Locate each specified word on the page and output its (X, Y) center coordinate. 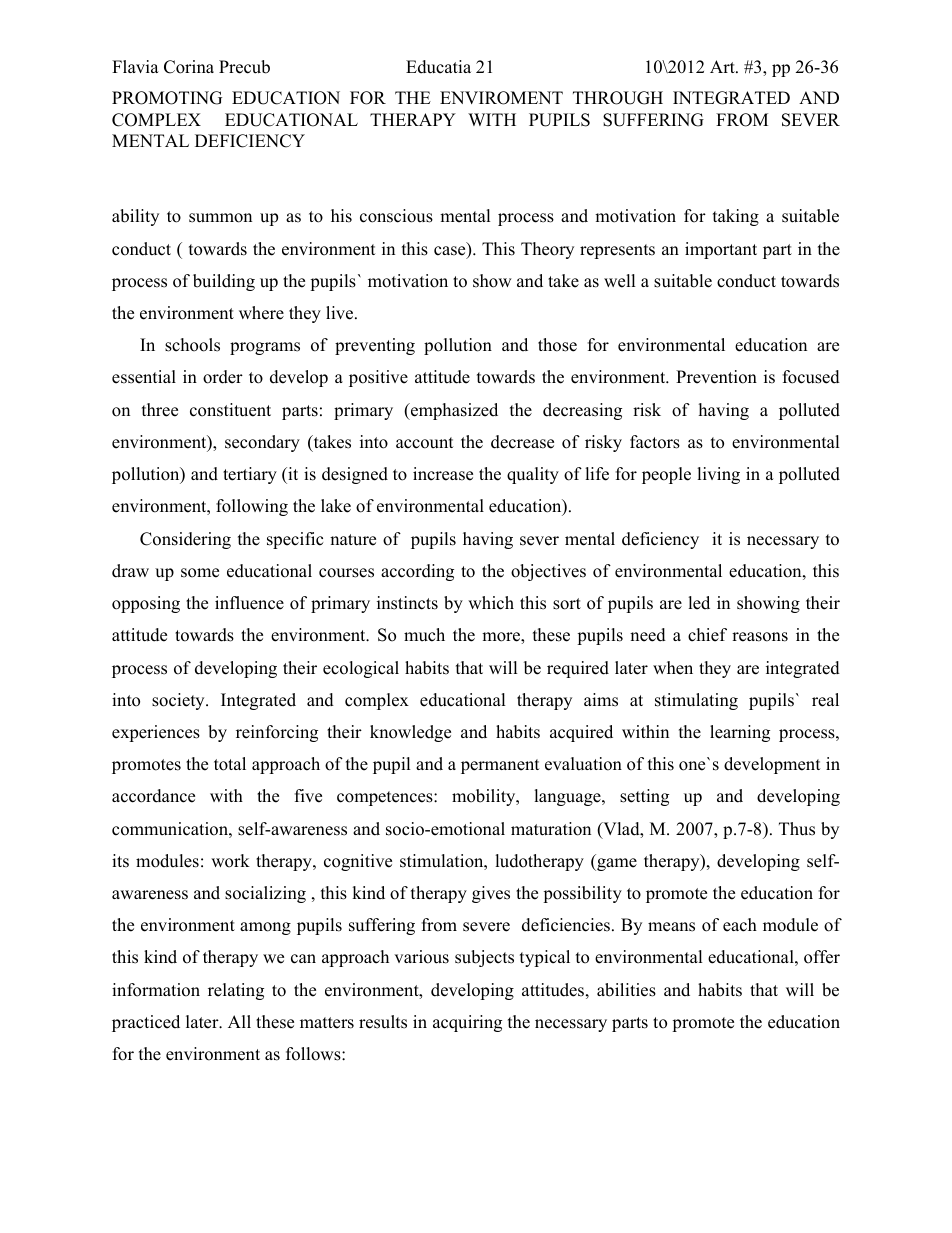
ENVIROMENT (501, 98)
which (491, 603)
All (239, 1021)
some (200, 573)
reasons (760, 637)
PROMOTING (167, 98)
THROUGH (618, 98)
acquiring (467, 1023)
